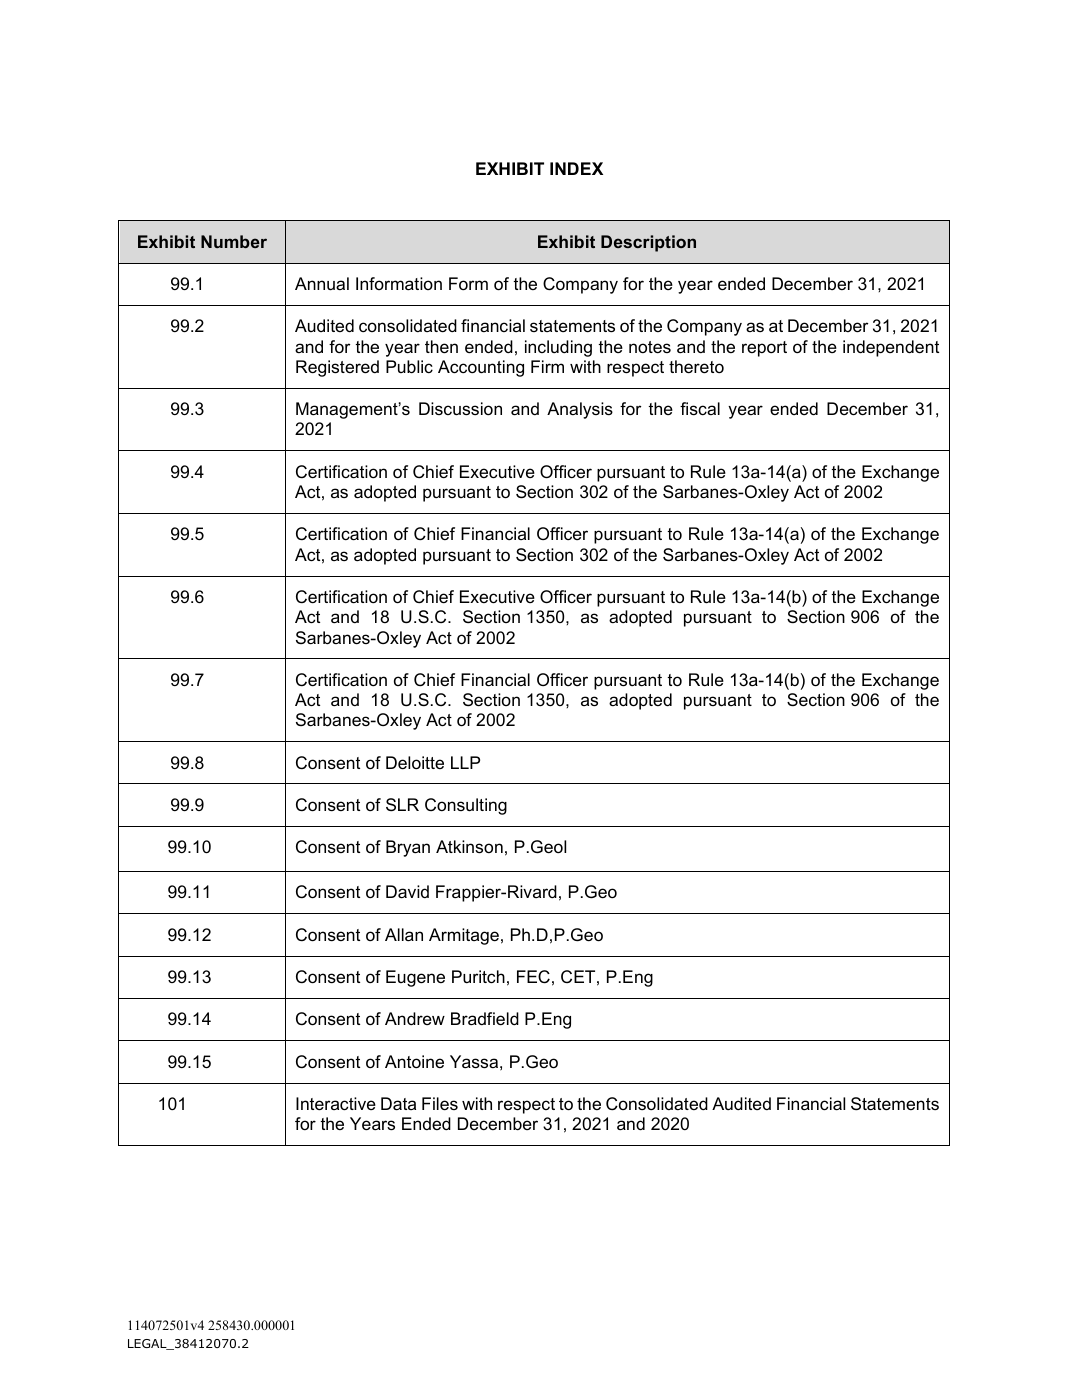 The width and height of the screenshot is (1079, 1396). Describe the element at coordinates (465, 762) in the screenshot. I see `LLP` at that location.
